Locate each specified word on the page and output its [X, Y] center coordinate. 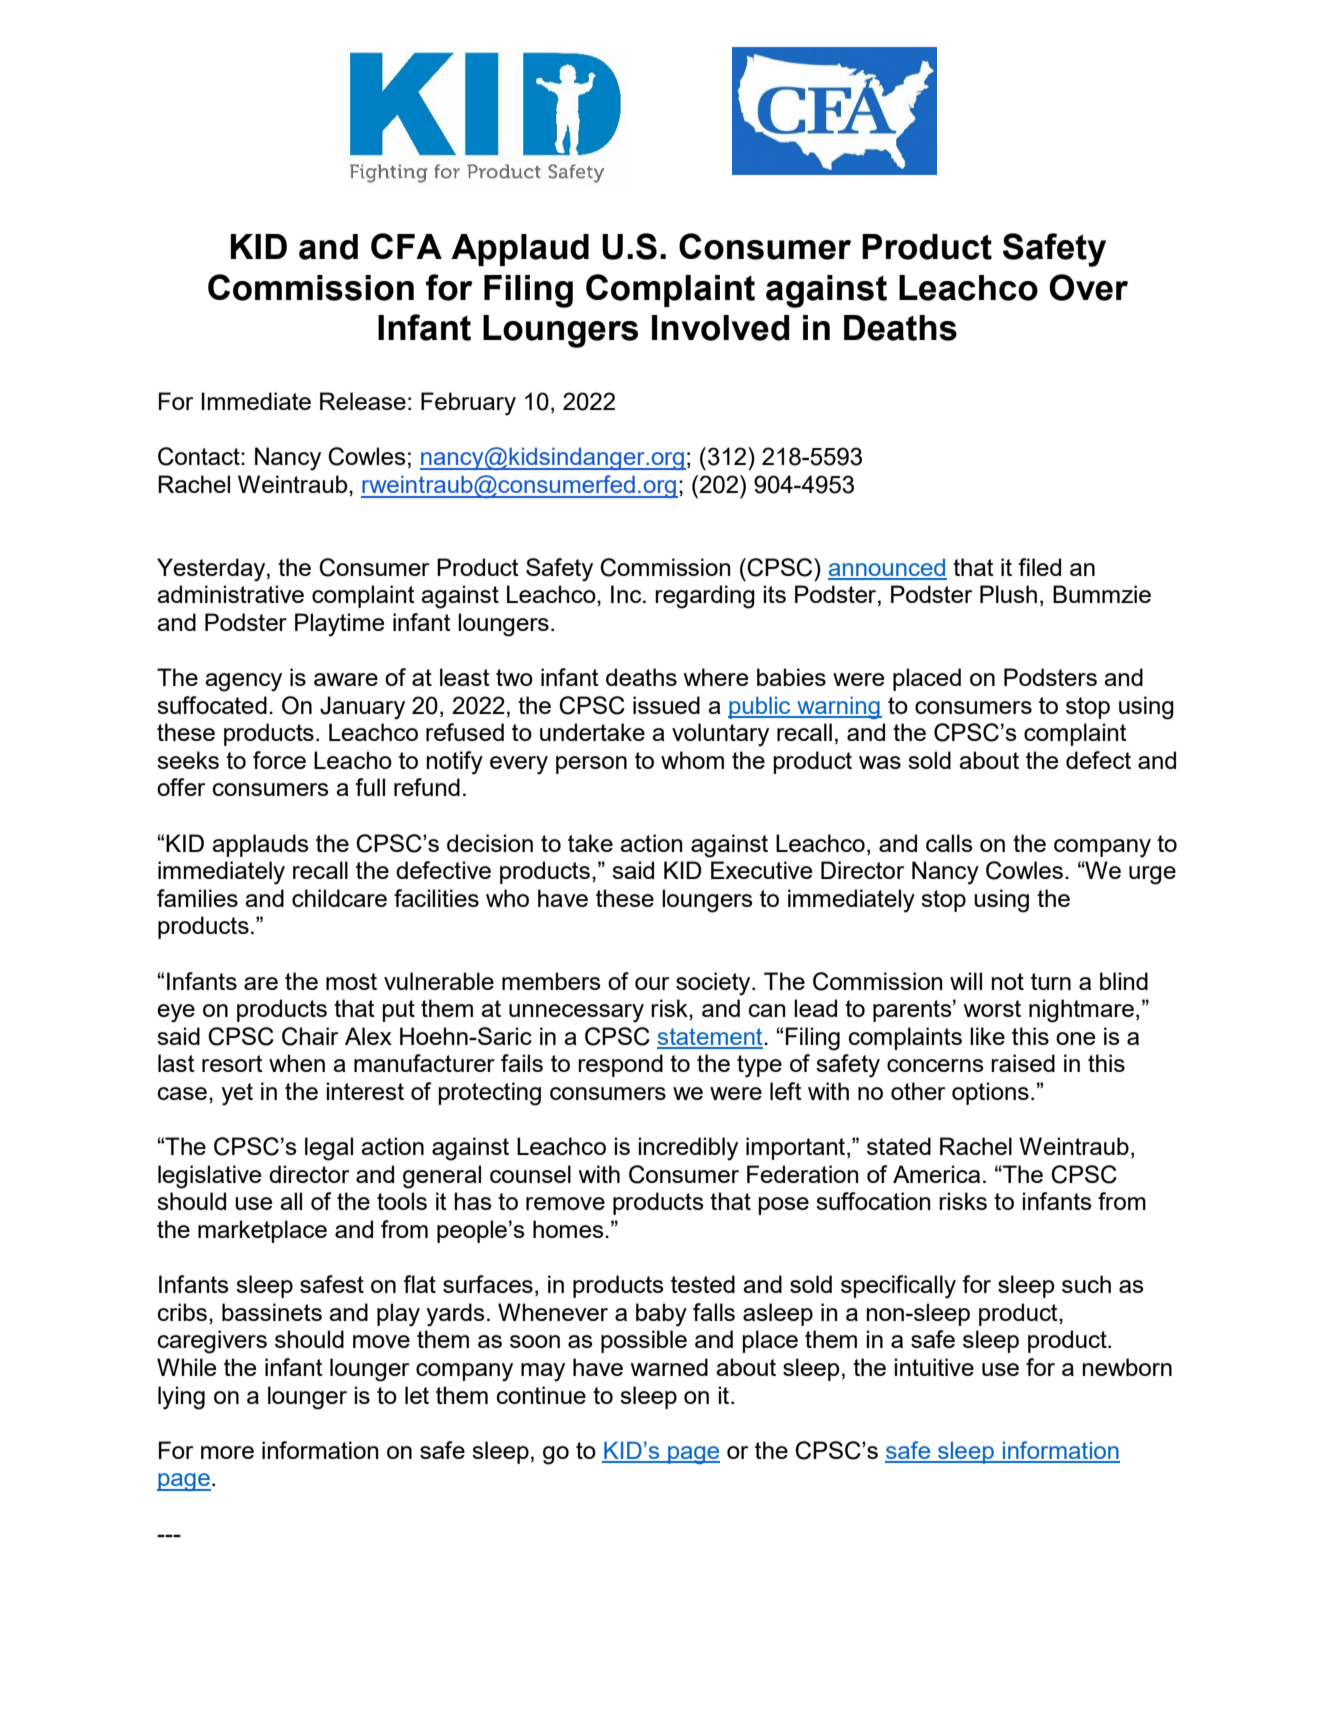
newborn [1127, 1367]
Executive [761, 870]
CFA [406, 246]
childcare [339, 898]
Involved [720, 328]
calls [949, 843]
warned [669, 1367]
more [227, 1452]
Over [1088, 287]
